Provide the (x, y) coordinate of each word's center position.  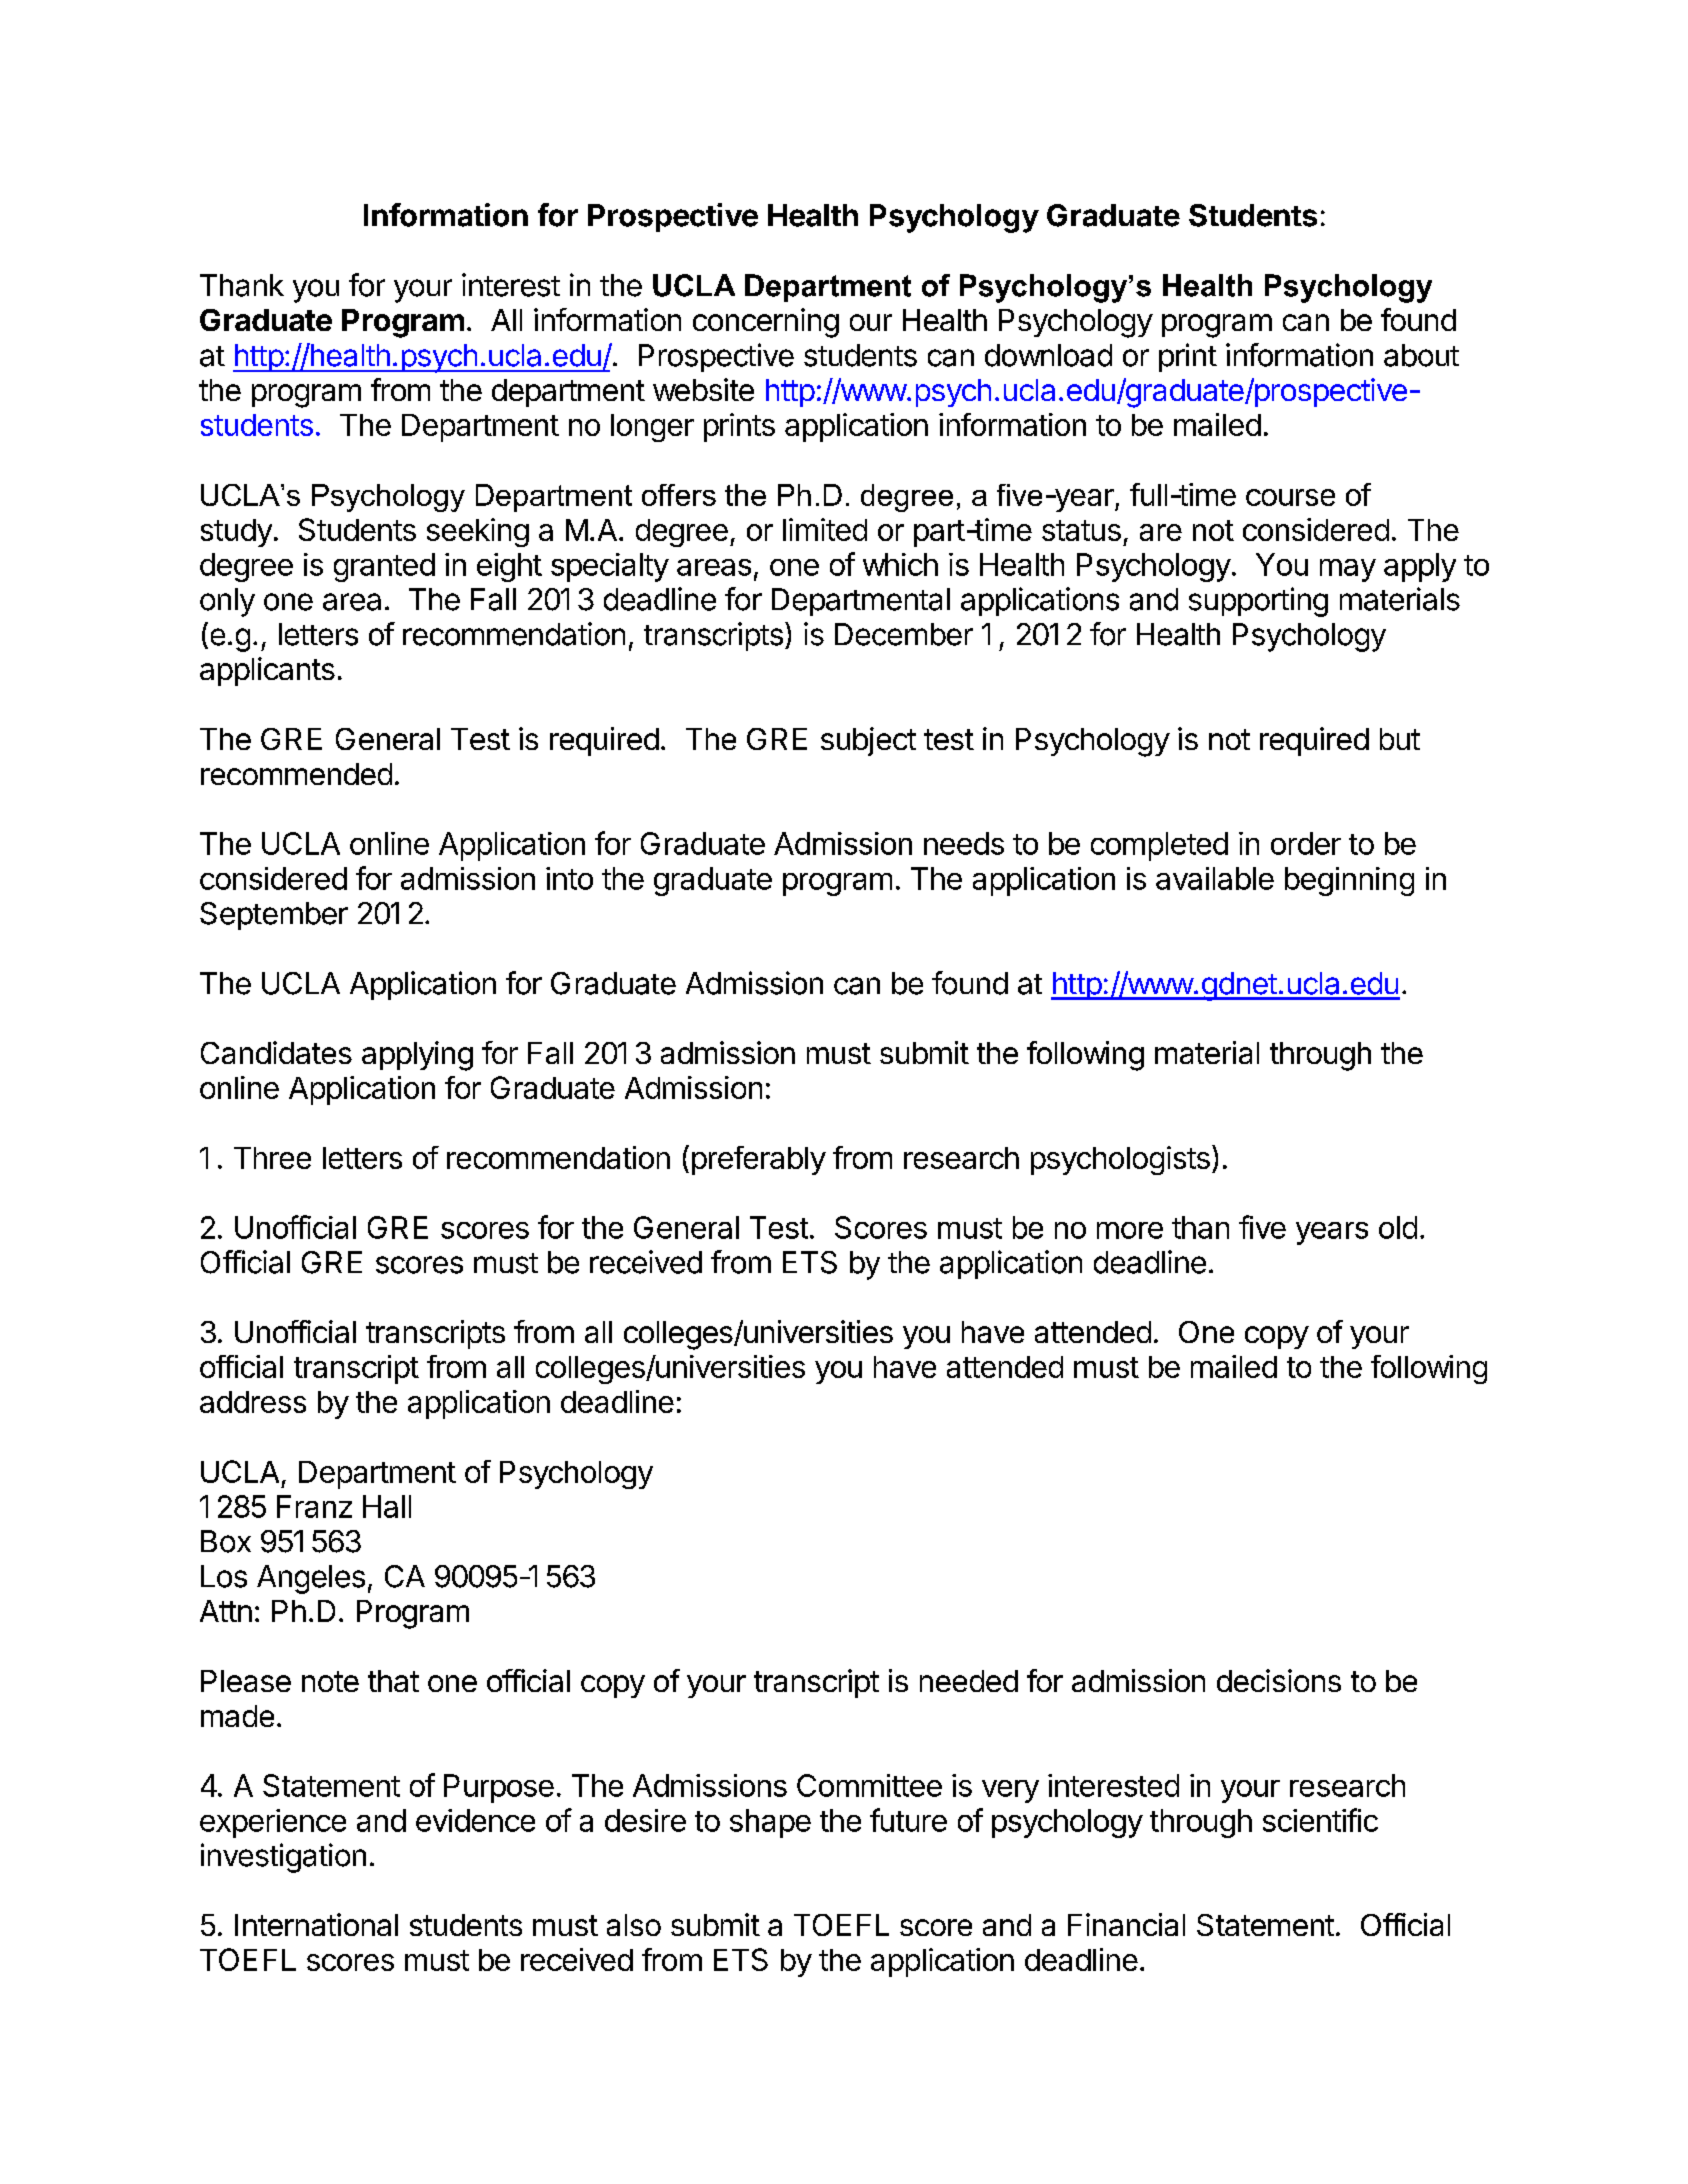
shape (770, 1823)
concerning (766, 323)
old (1398, 1227)
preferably (759, 1160)
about (1421, 355)
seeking (478, 532)
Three (272, 1158)
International (316, 1924)
